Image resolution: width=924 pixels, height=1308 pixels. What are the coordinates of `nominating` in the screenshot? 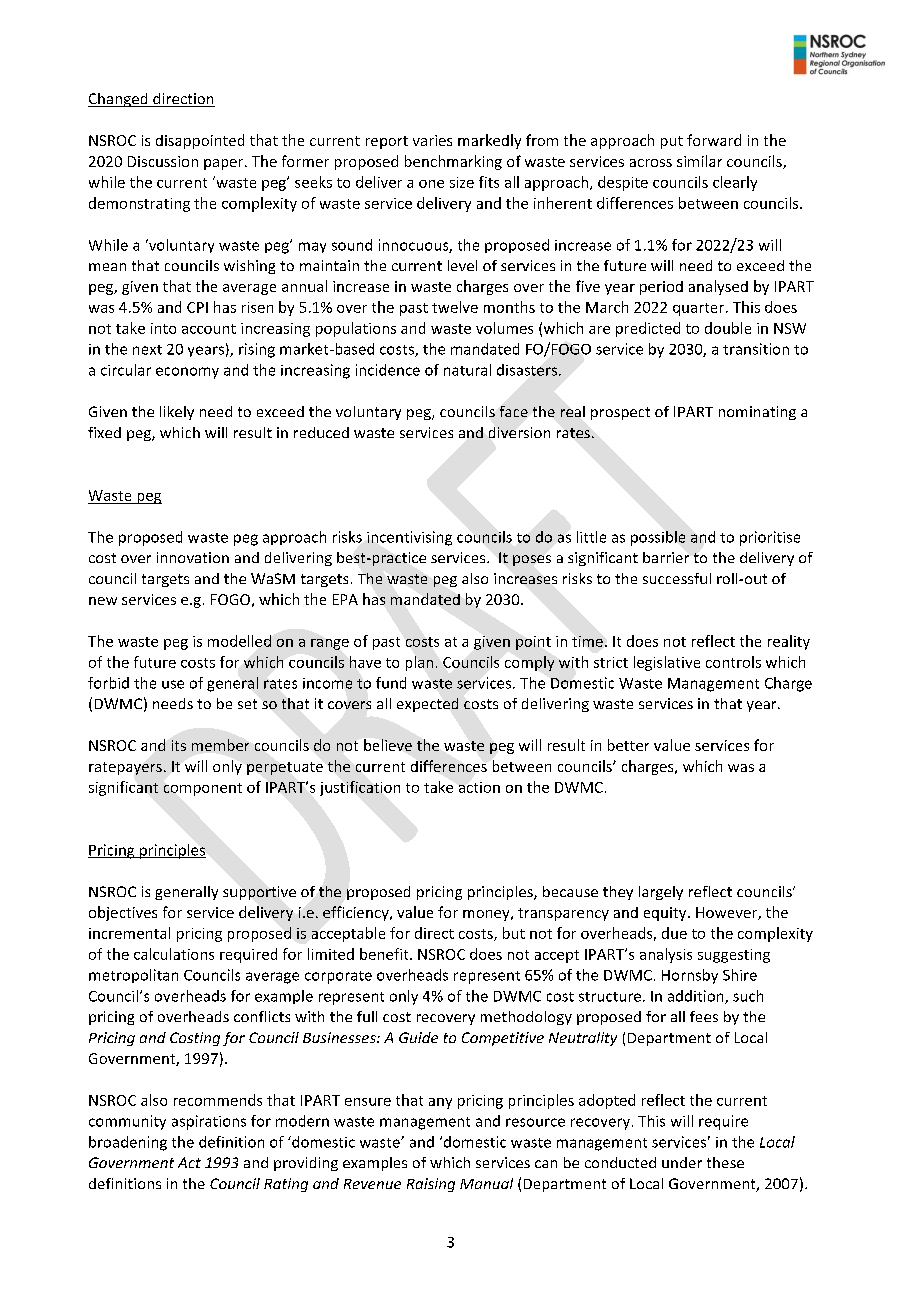 It's located at (757, 413).
